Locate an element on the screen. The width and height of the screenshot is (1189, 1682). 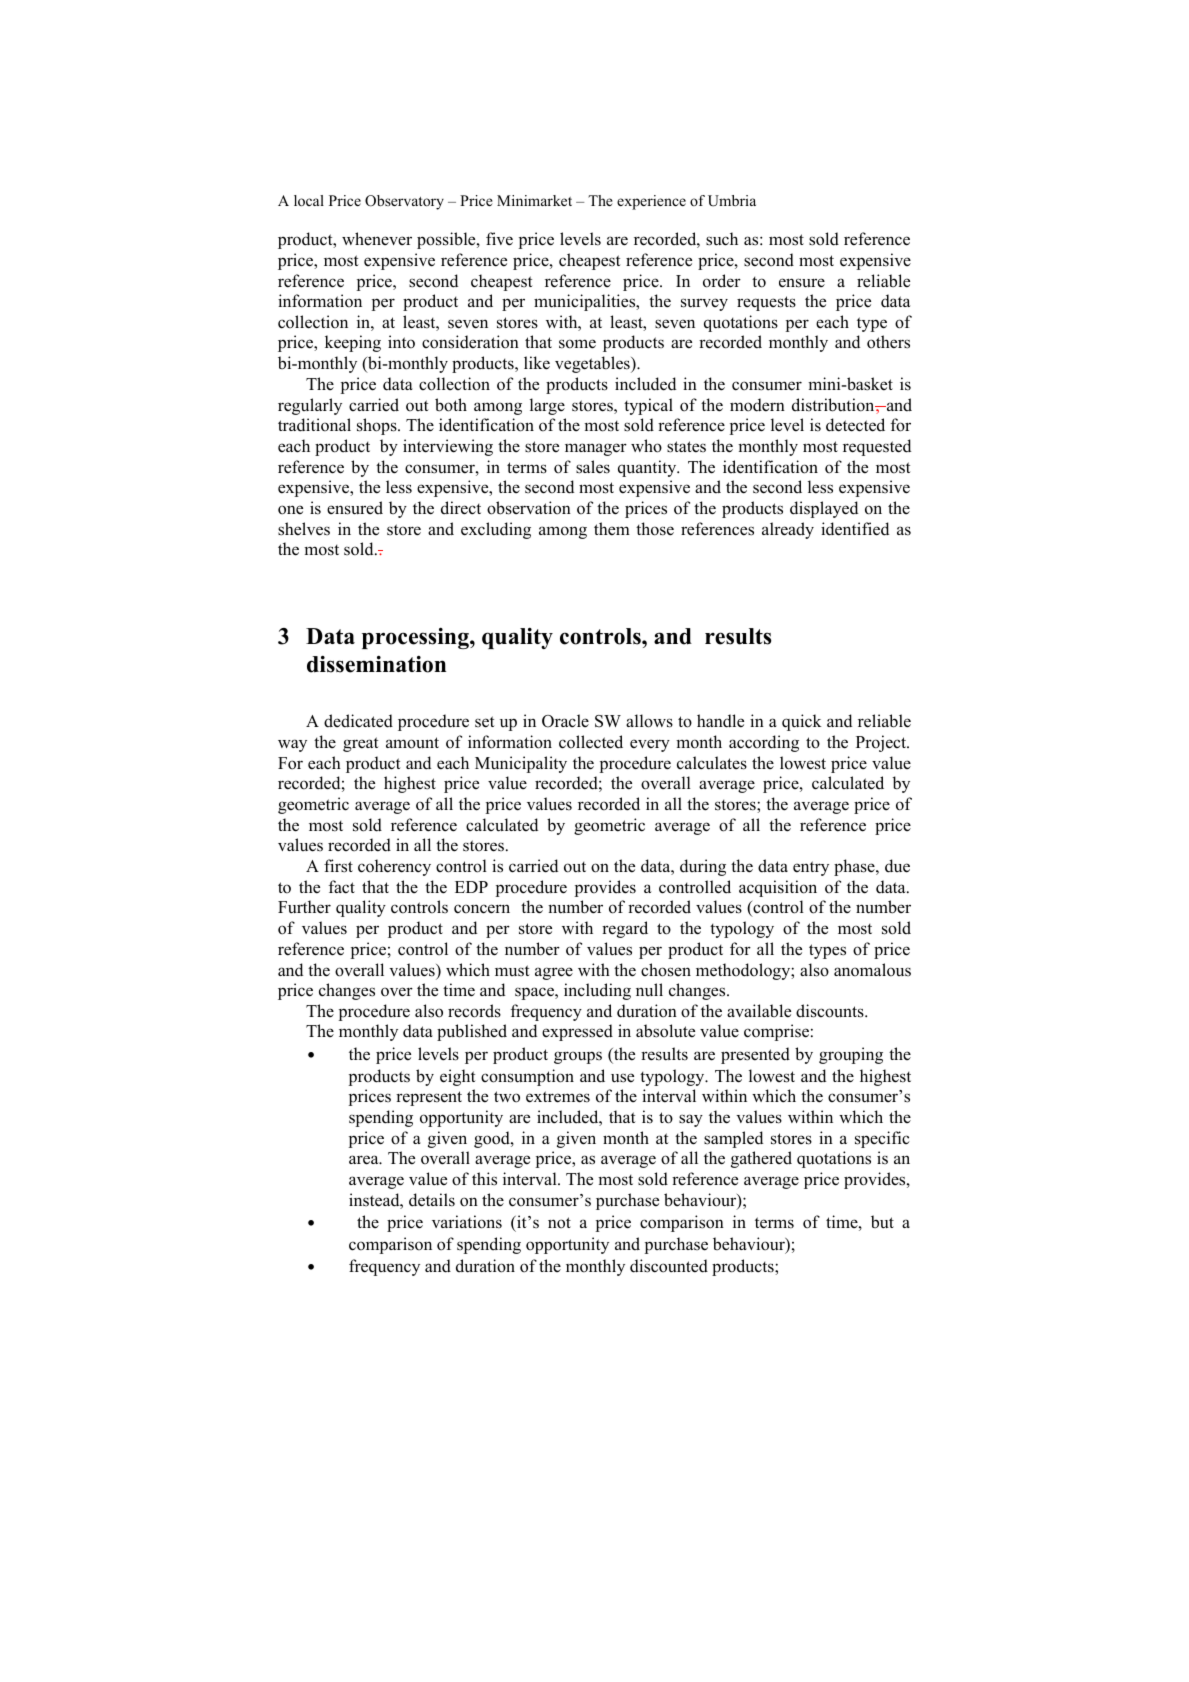
Umbria is located at coordinates (732, 201).
